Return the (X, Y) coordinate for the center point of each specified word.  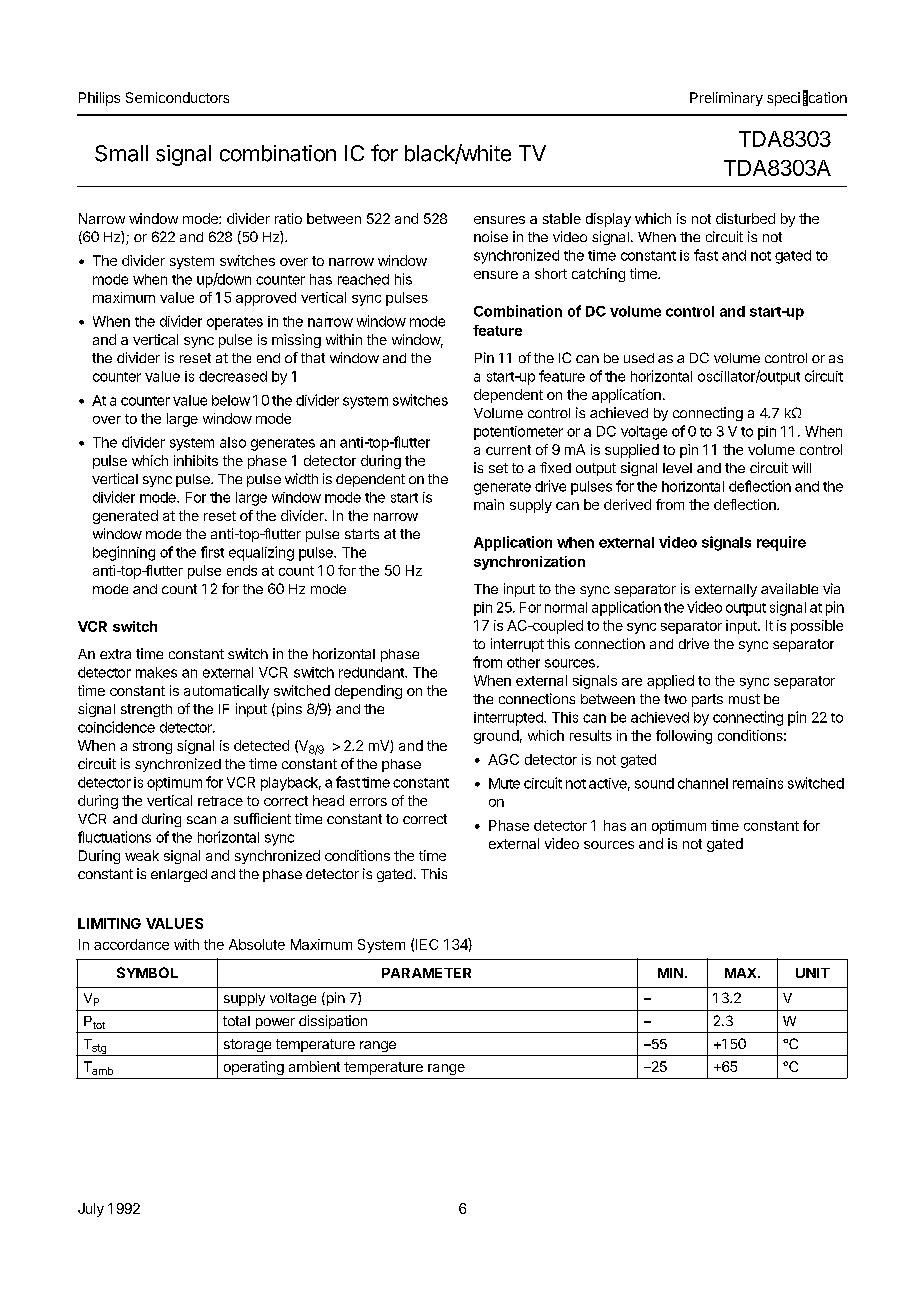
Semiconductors (177, 97)
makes (156, 672)
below (231, 400)
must (744, 699)
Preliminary (726, 99)
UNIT (813, 973)
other (523, 662)
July (91, 1210)
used (639, 358)
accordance (131, 944)
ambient (314, 1066)
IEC (427, 944)
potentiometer (518, 433)
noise (491, 236)
